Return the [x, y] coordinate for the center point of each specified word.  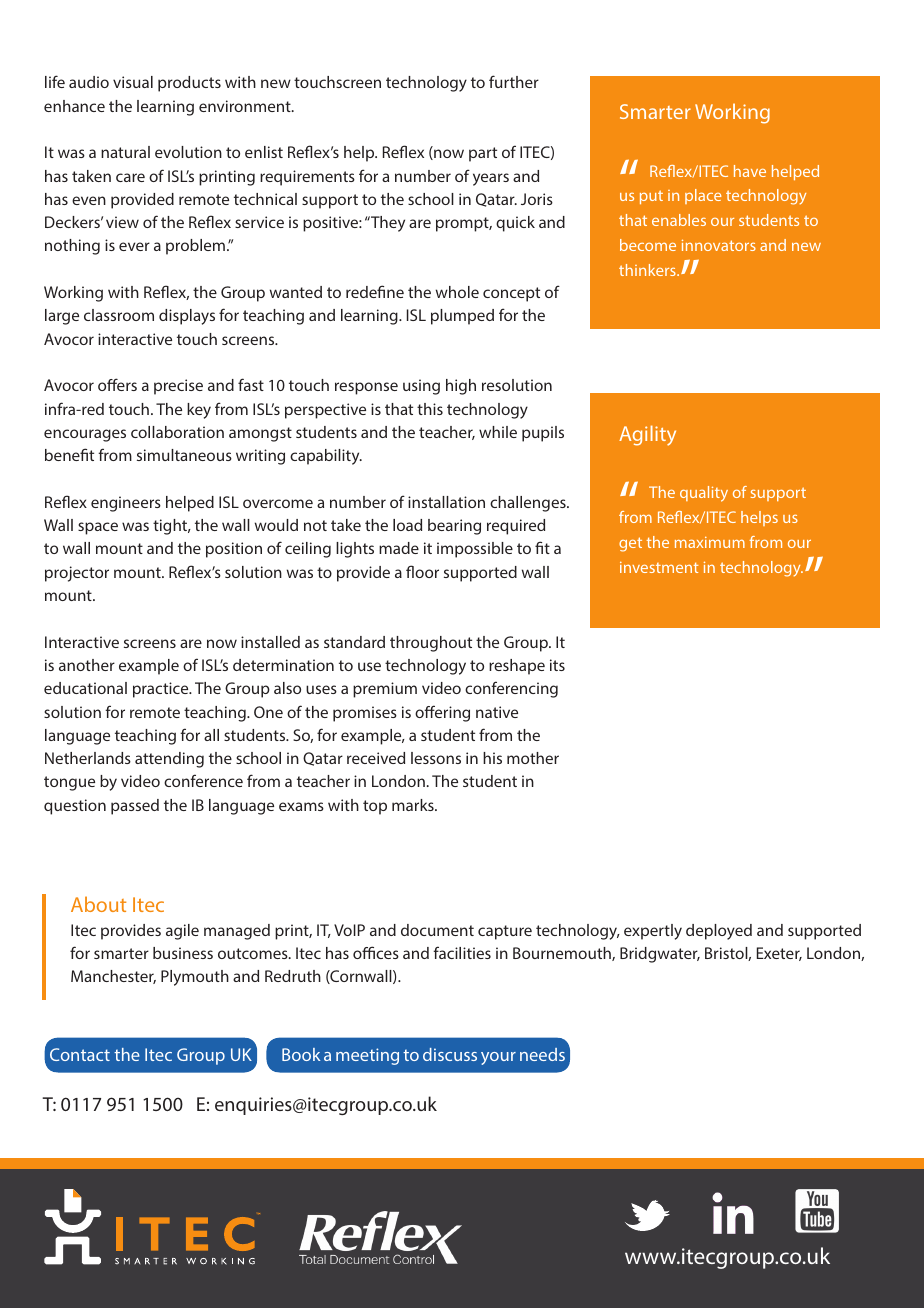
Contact [80, 1054]
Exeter [779, 954]
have [750, 171]
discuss [450, 1054]
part [483, 154]
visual [133, 82]
